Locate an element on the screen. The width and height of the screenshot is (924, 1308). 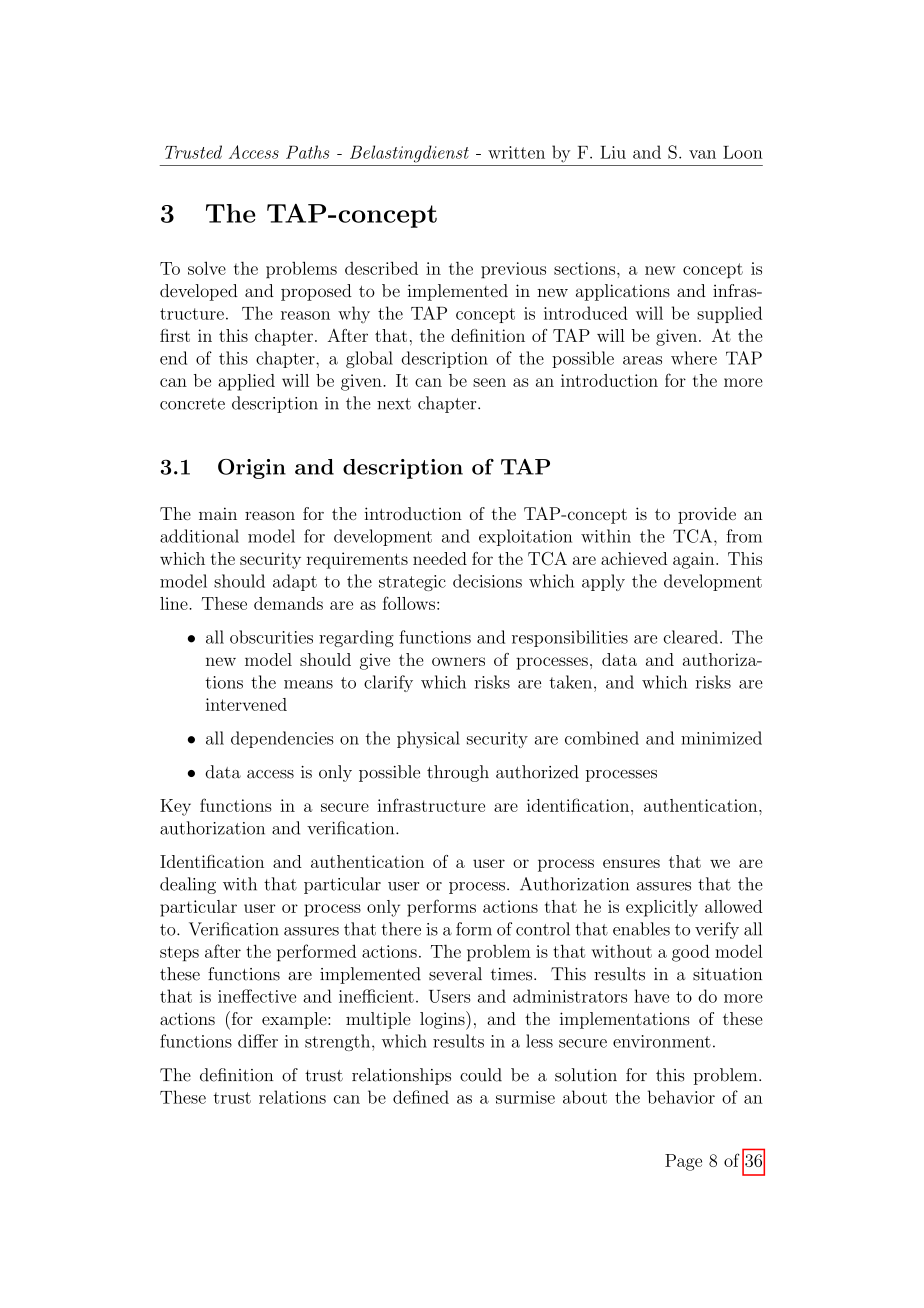
provide is located at coordinates (707, 515).
